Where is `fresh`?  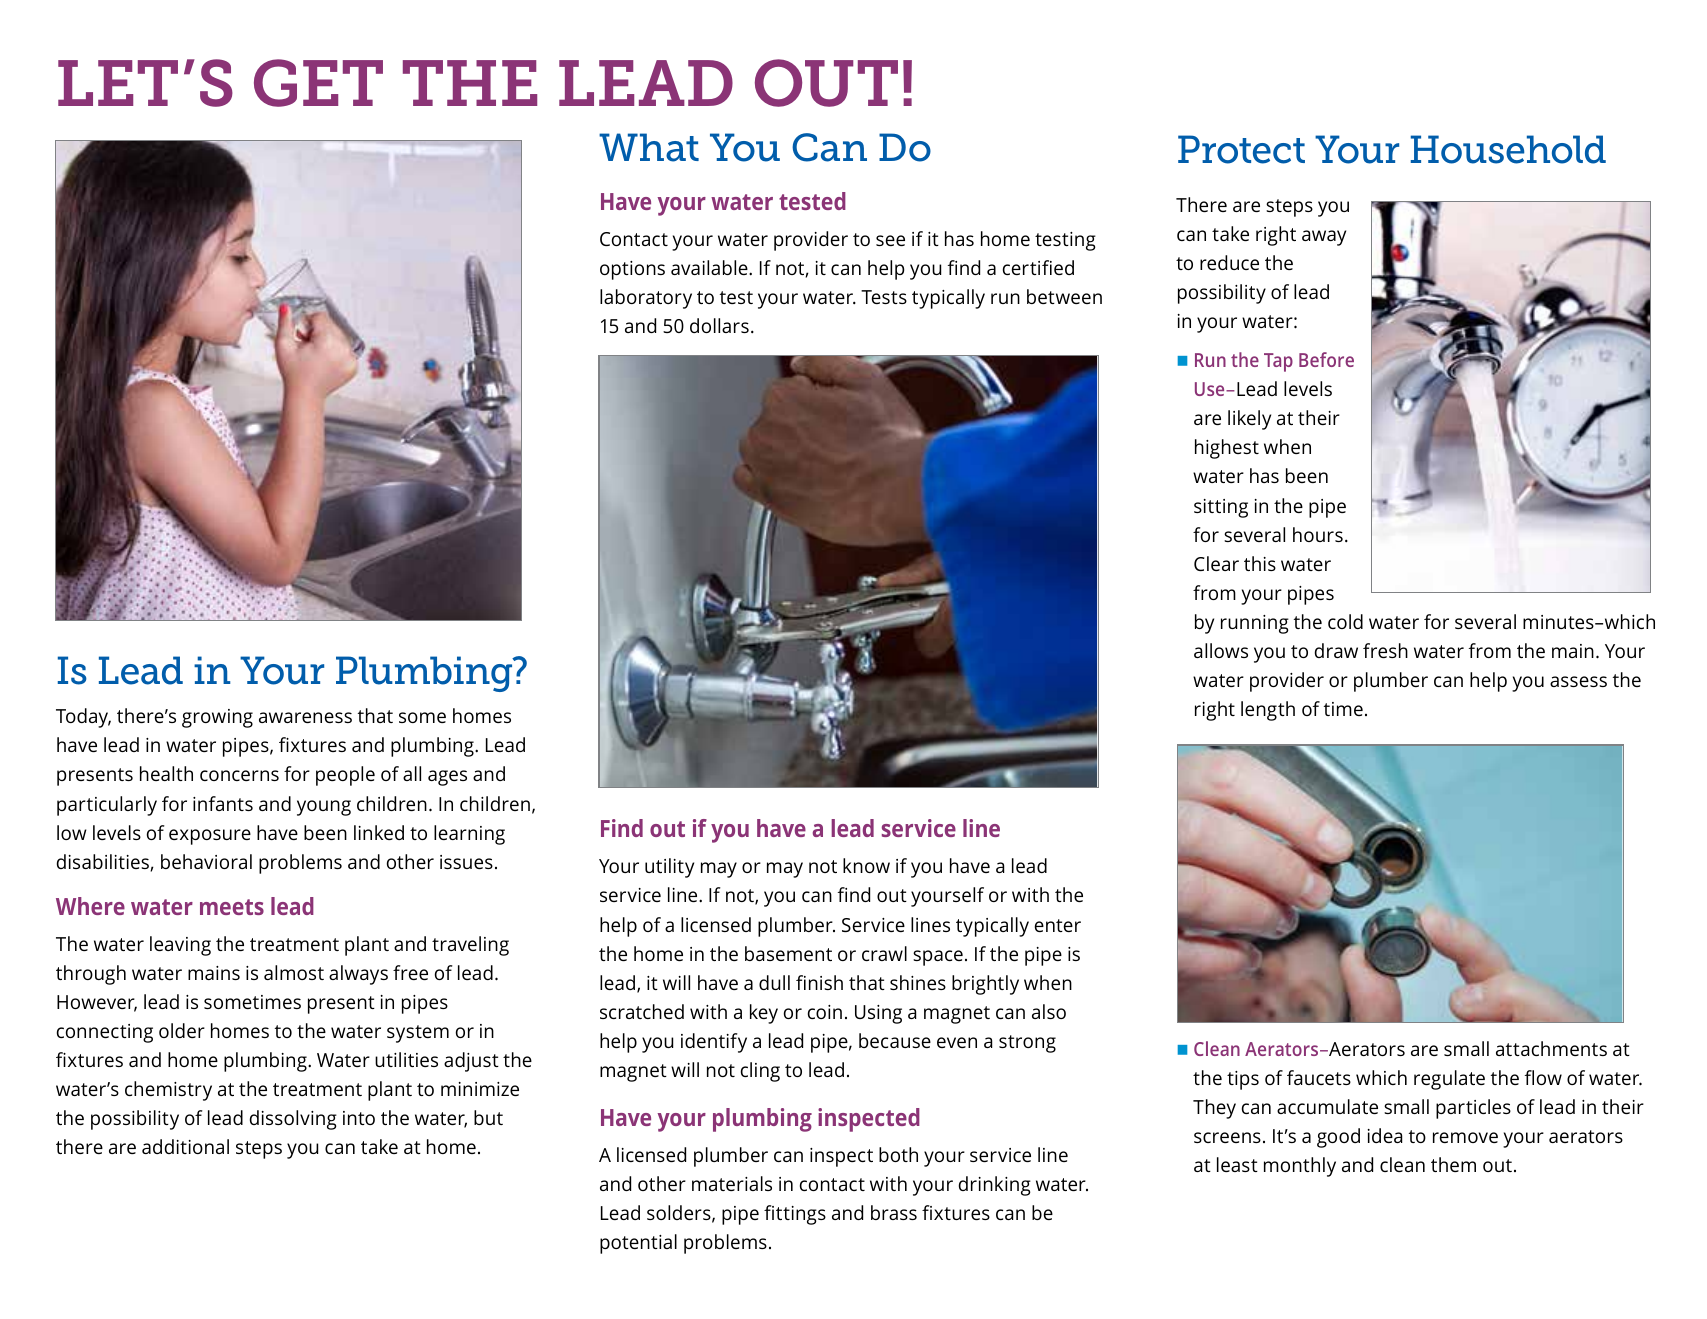 fresh is located at coordinates (1385, 650).
